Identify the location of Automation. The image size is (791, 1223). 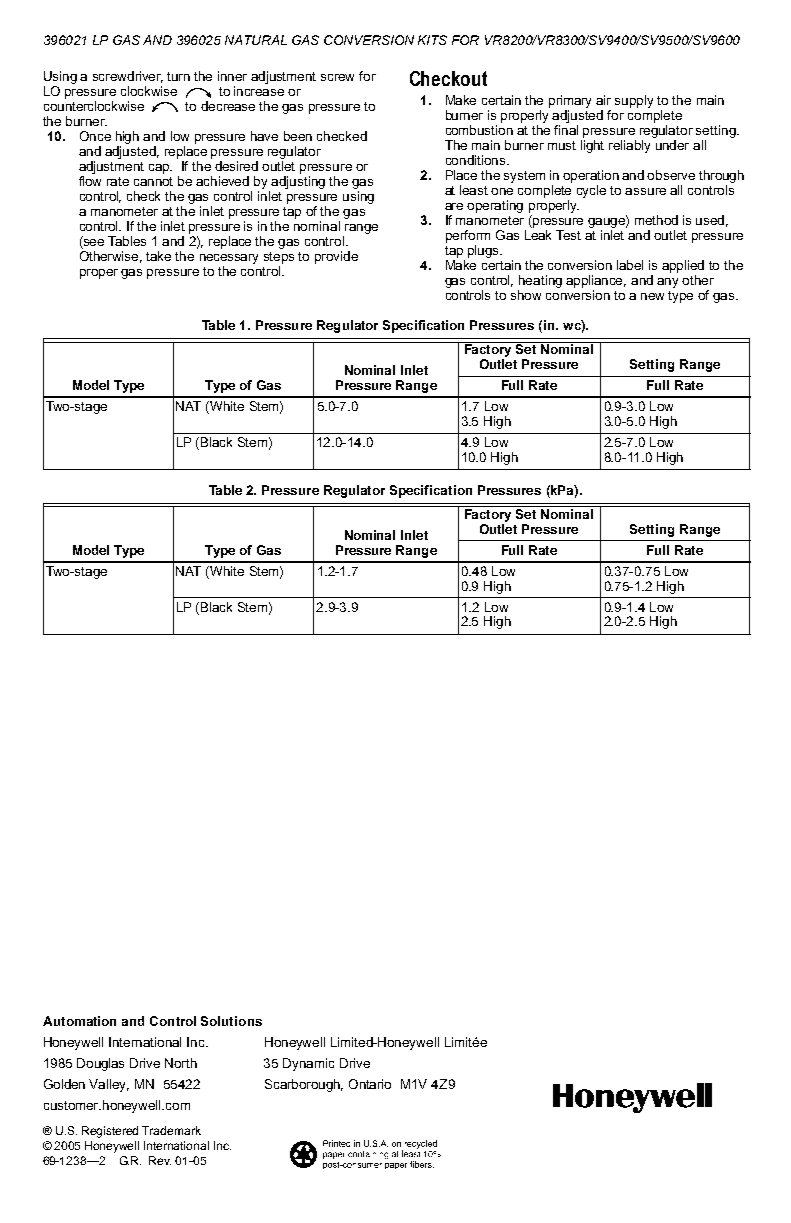
(79, 1021).
